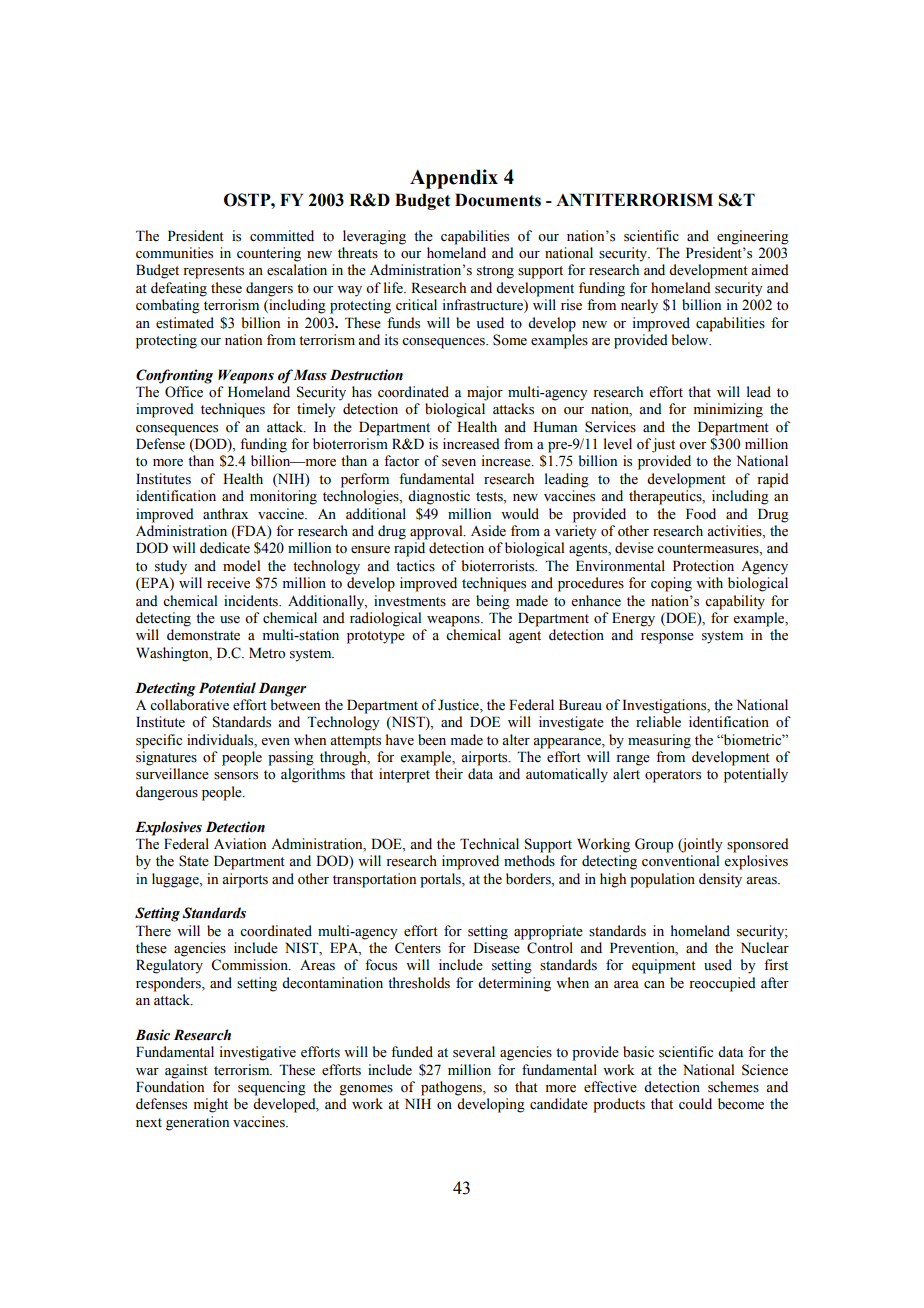 This screenshot has height=1308, width=924. I want to click on demonstrate, so click(203, 635).
